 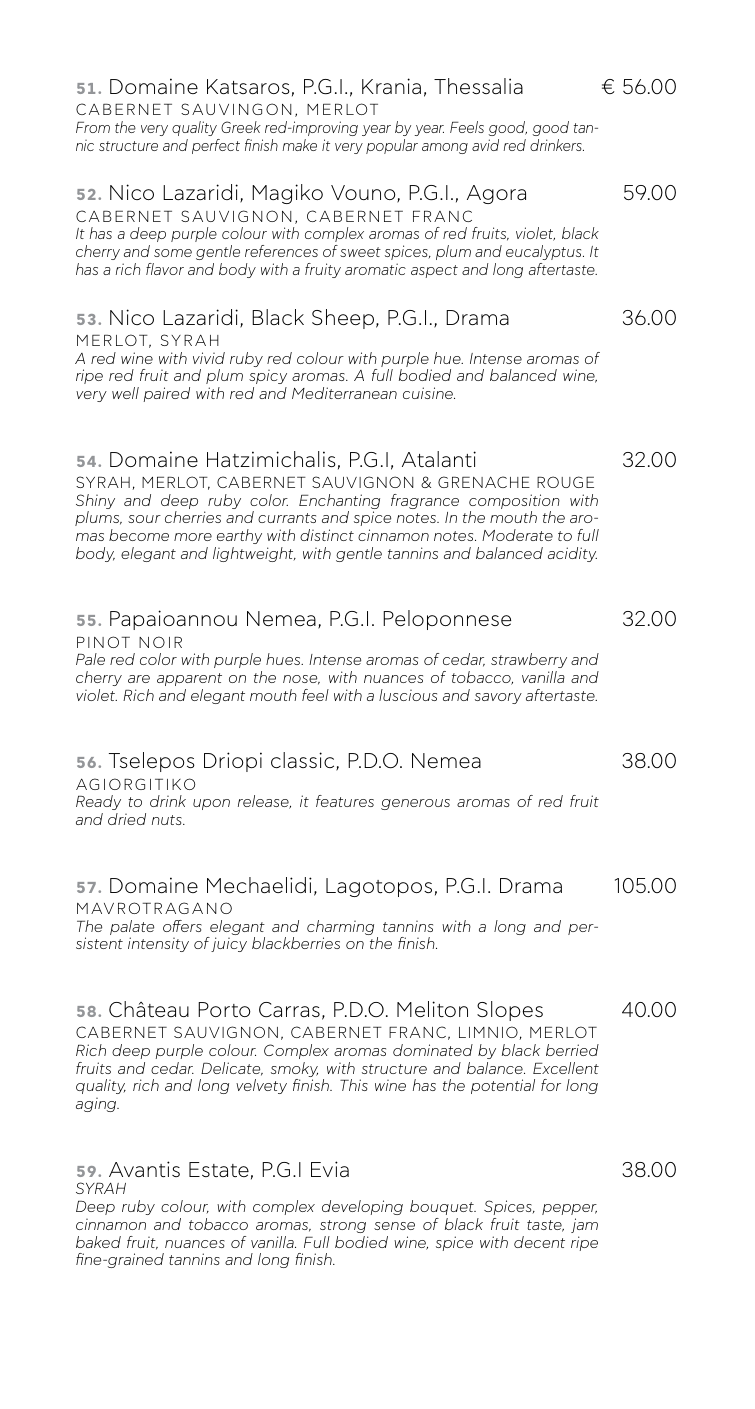 What do you see at coordinates (496, 194) in the screenshot?
I see `Agora` at bounding box center [496, 194].
